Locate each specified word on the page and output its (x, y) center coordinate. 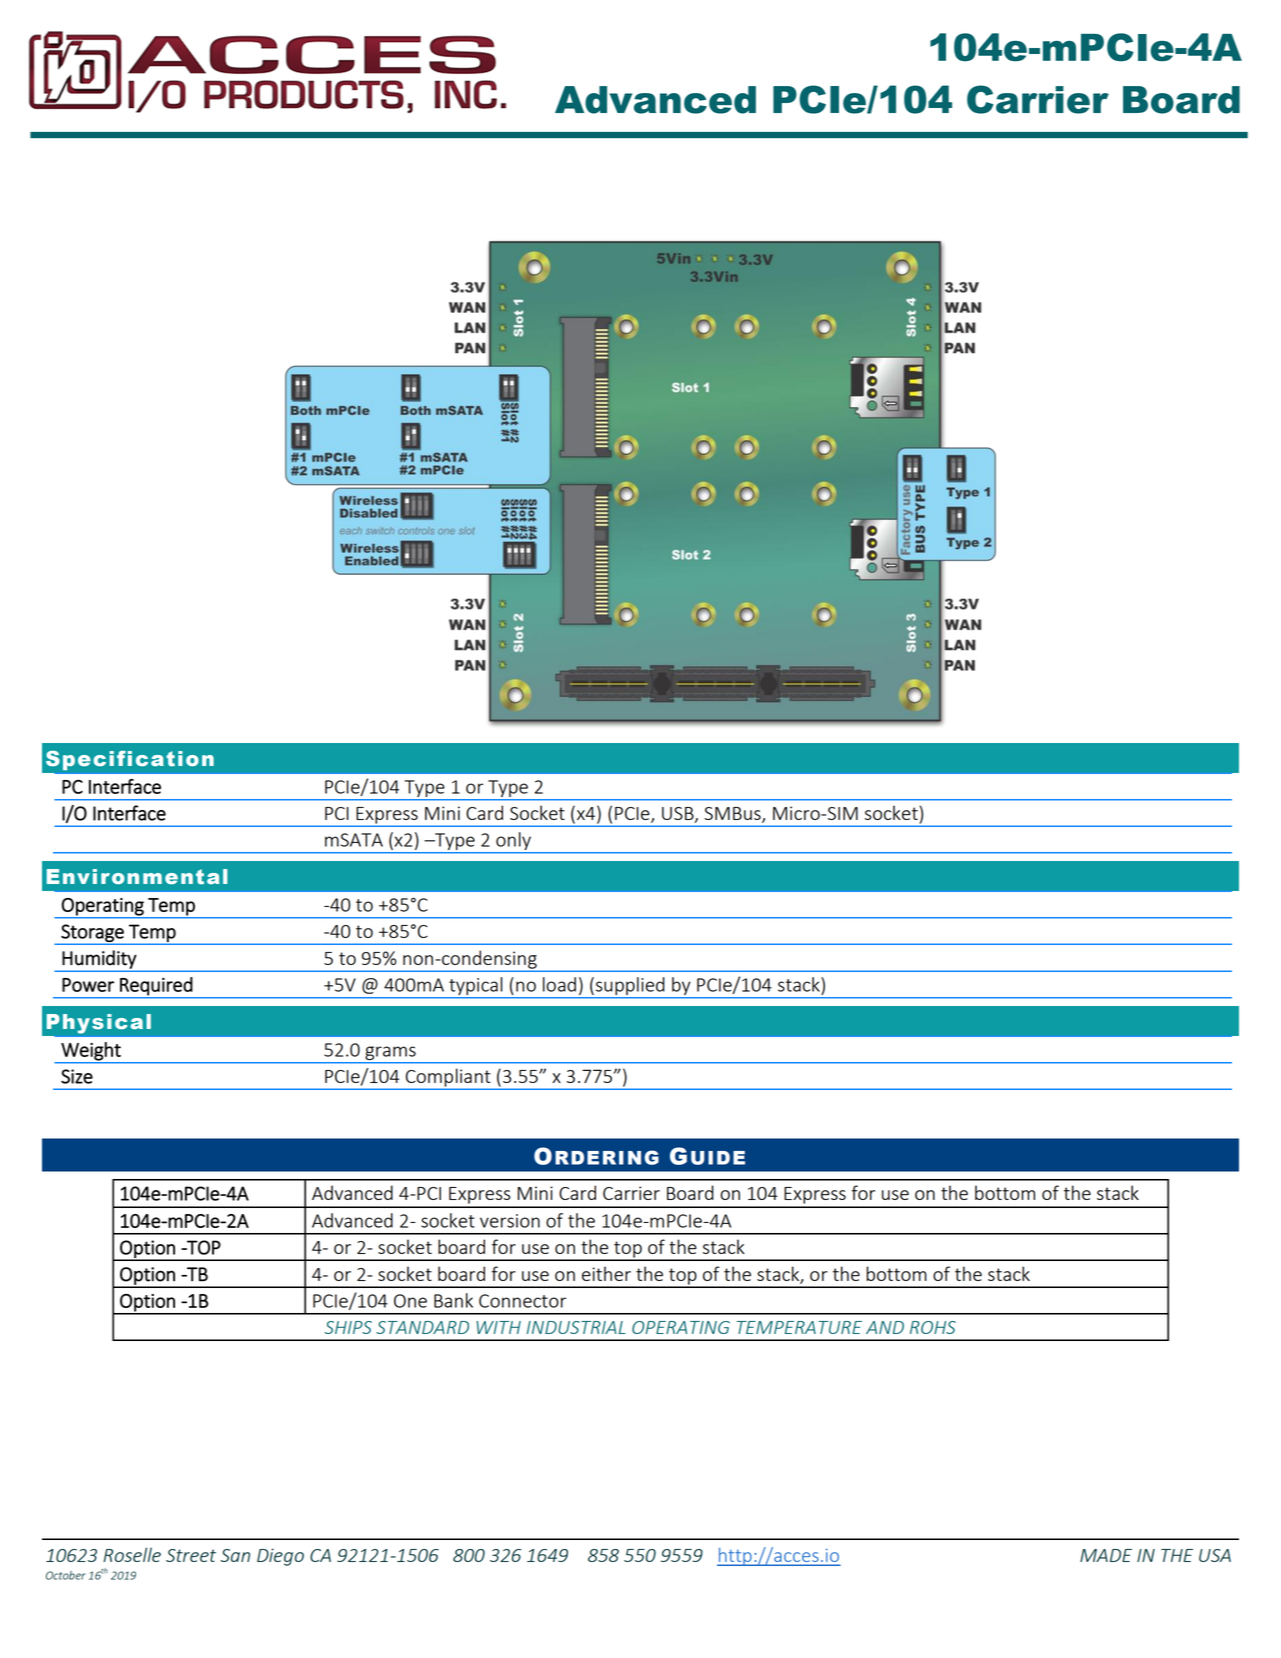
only (513, 842)
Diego (280, 1557)
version (510, 1221)
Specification (130, 760)
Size (77, 1076)
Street (191, 1555)
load (559, 984)
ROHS (933, 1327)
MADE (1106, 1555)
